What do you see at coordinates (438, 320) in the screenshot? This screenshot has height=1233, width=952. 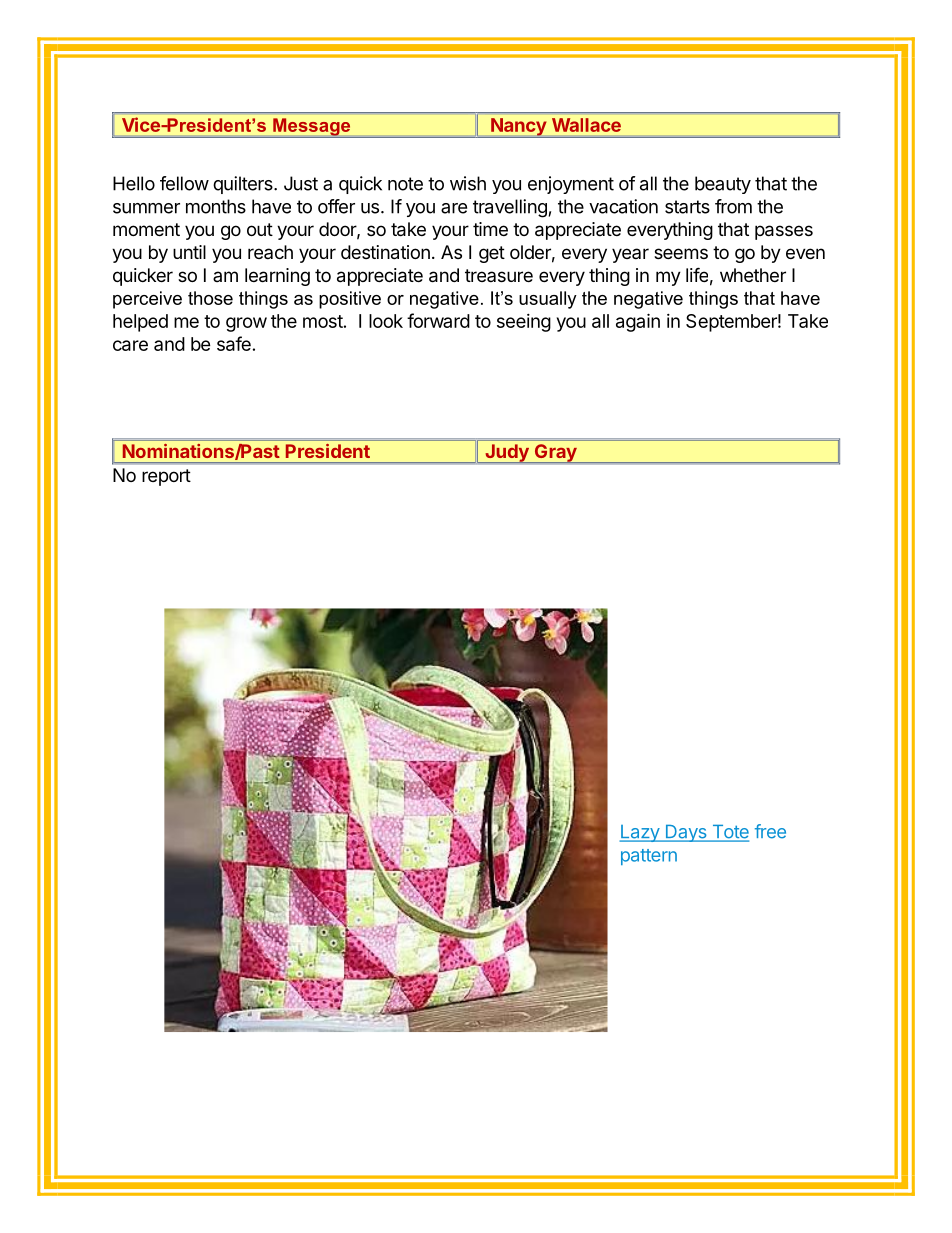 I see `forward` at bounding box center [438, 320].
